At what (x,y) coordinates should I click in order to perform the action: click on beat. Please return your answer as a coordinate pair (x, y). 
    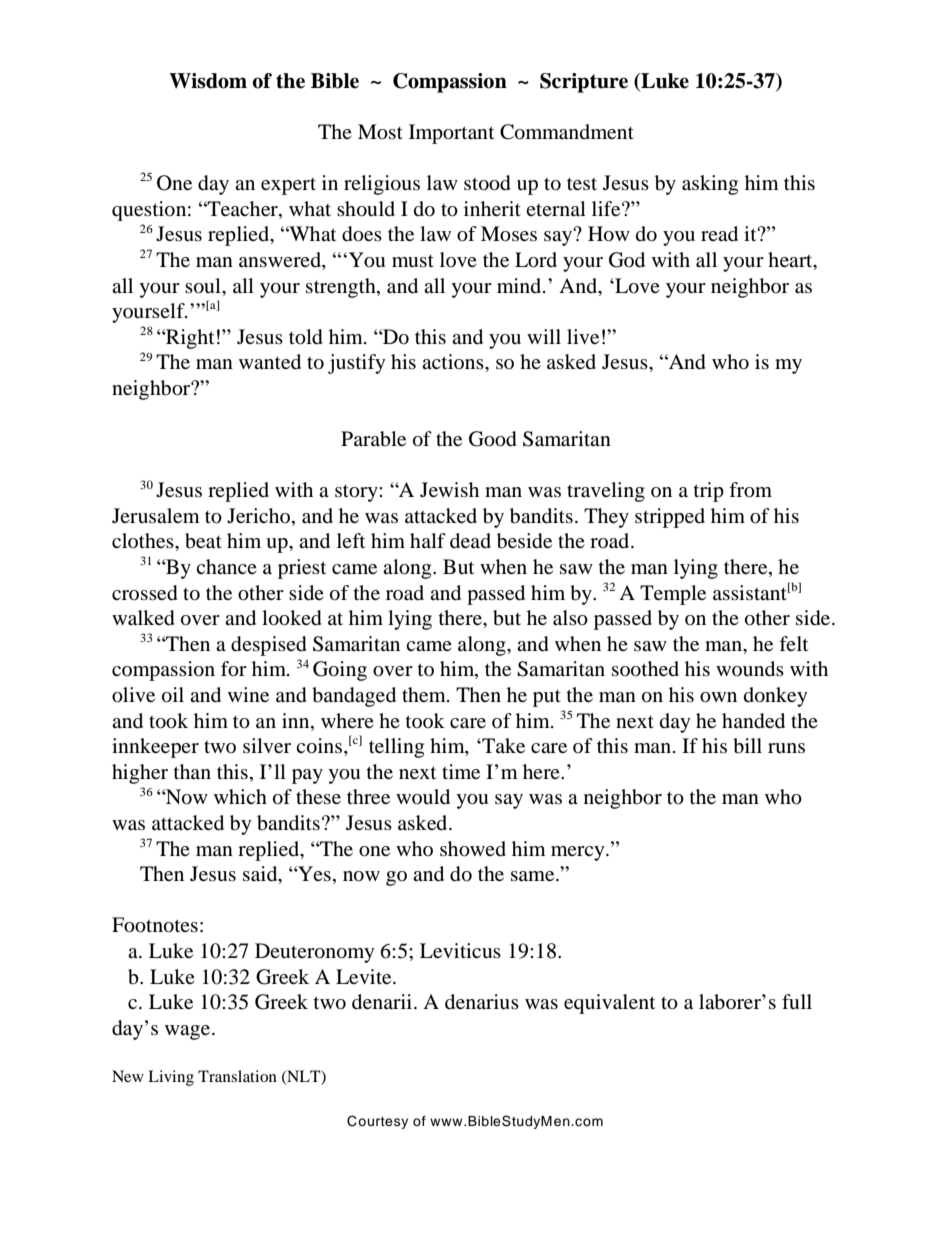
    Looking at the image, I should click on (203, 541).
